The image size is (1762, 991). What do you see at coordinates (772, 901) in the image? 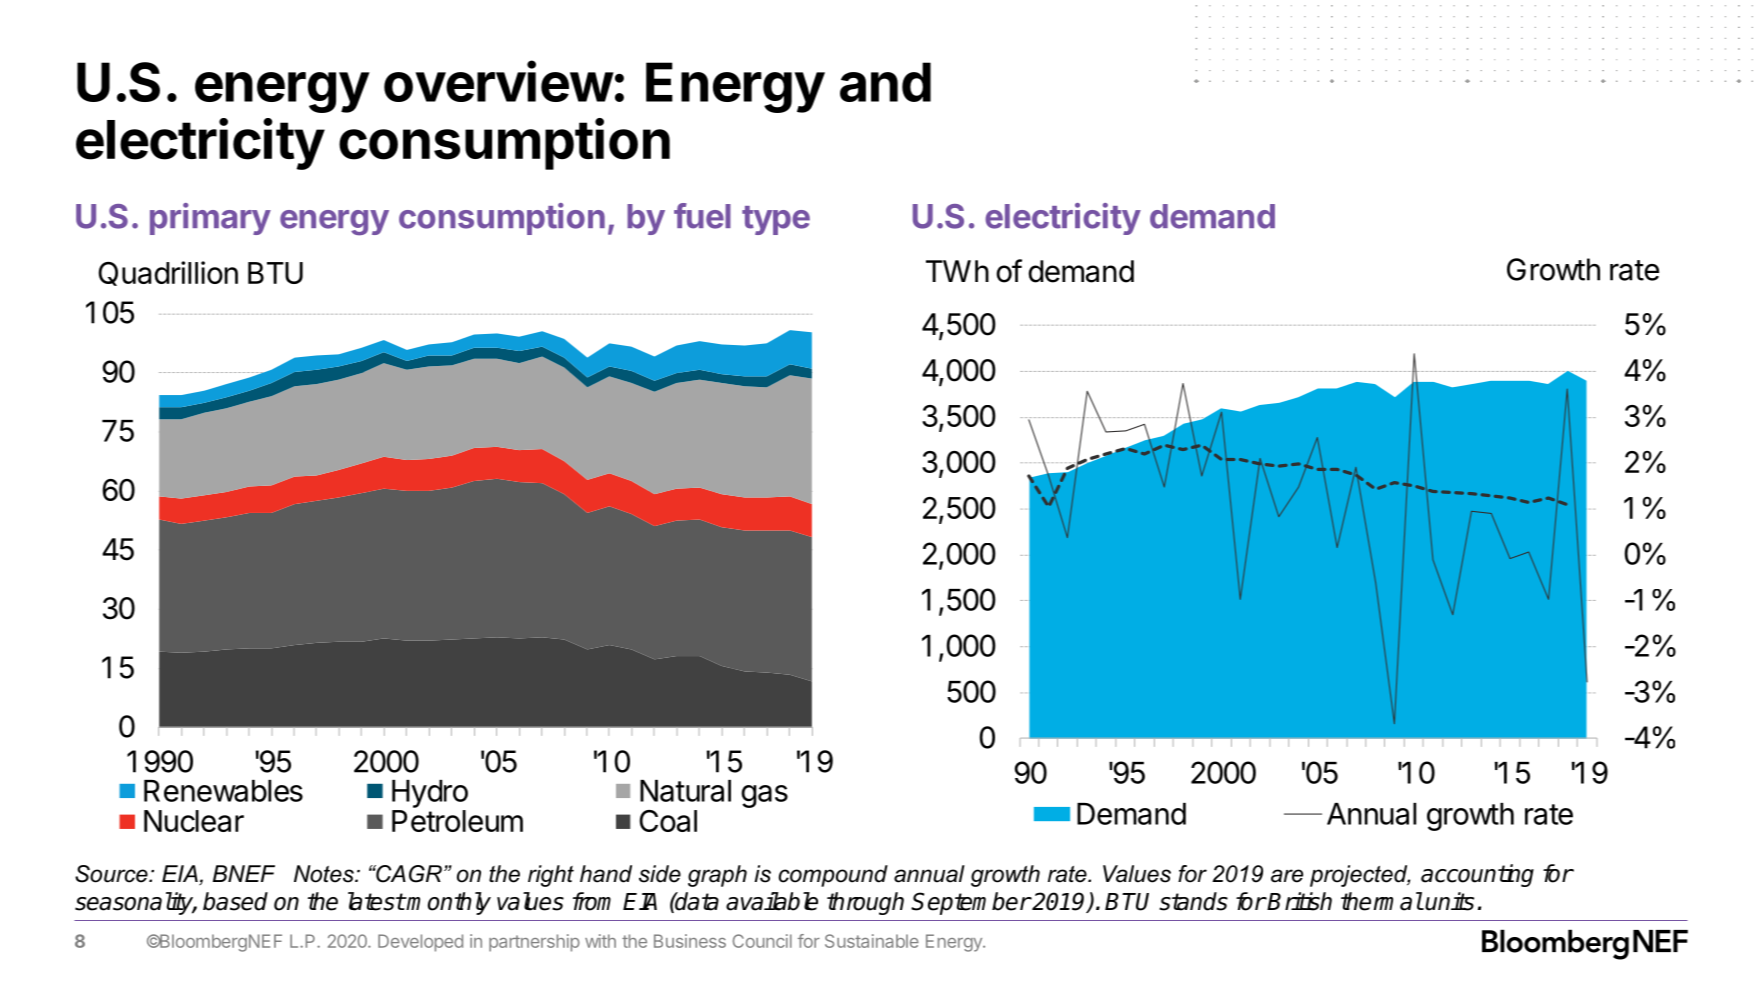
I see `available` at bounding box center [772, 901].
